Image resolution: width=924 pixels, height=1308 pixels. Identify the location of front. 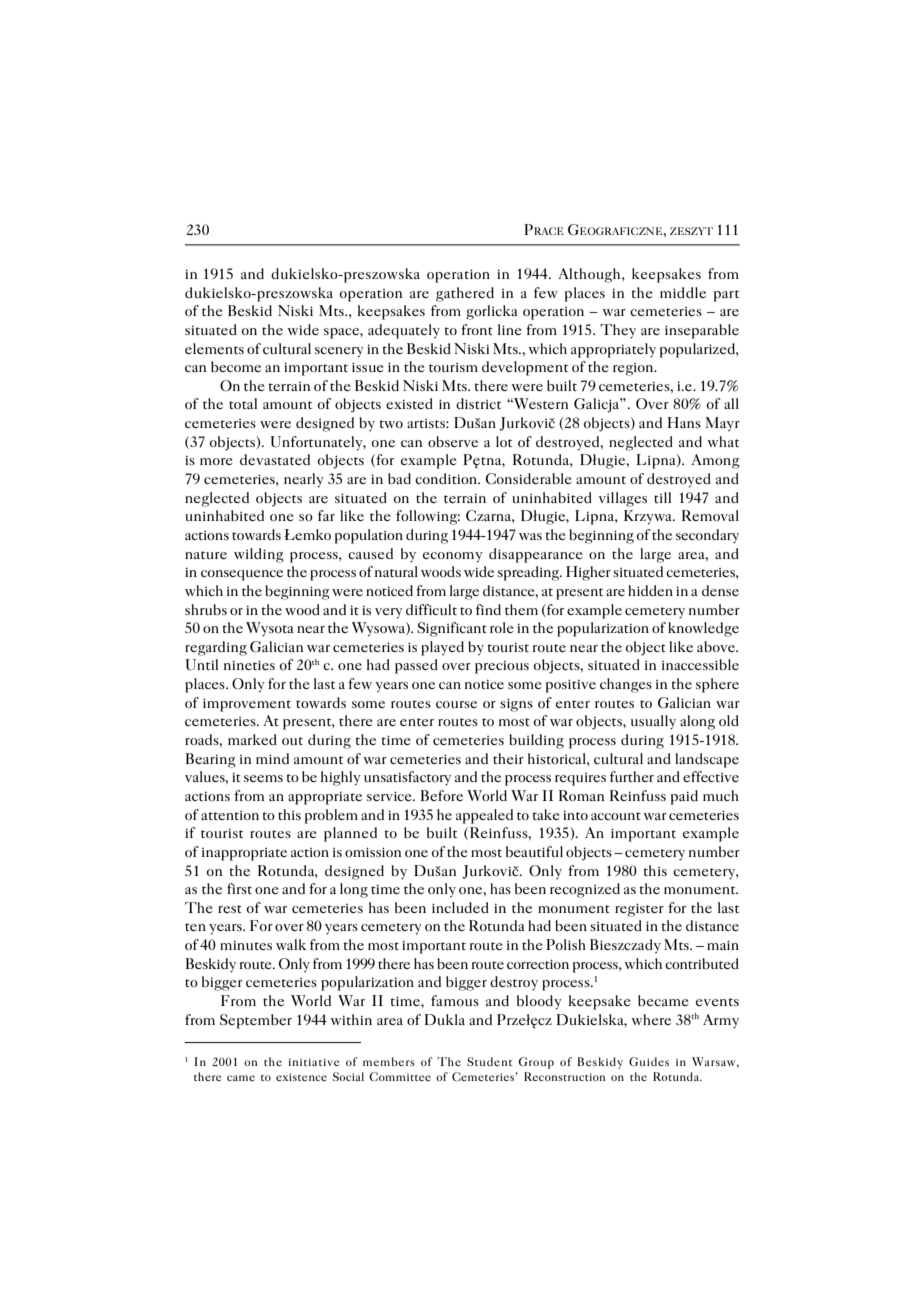
(477, 329).
